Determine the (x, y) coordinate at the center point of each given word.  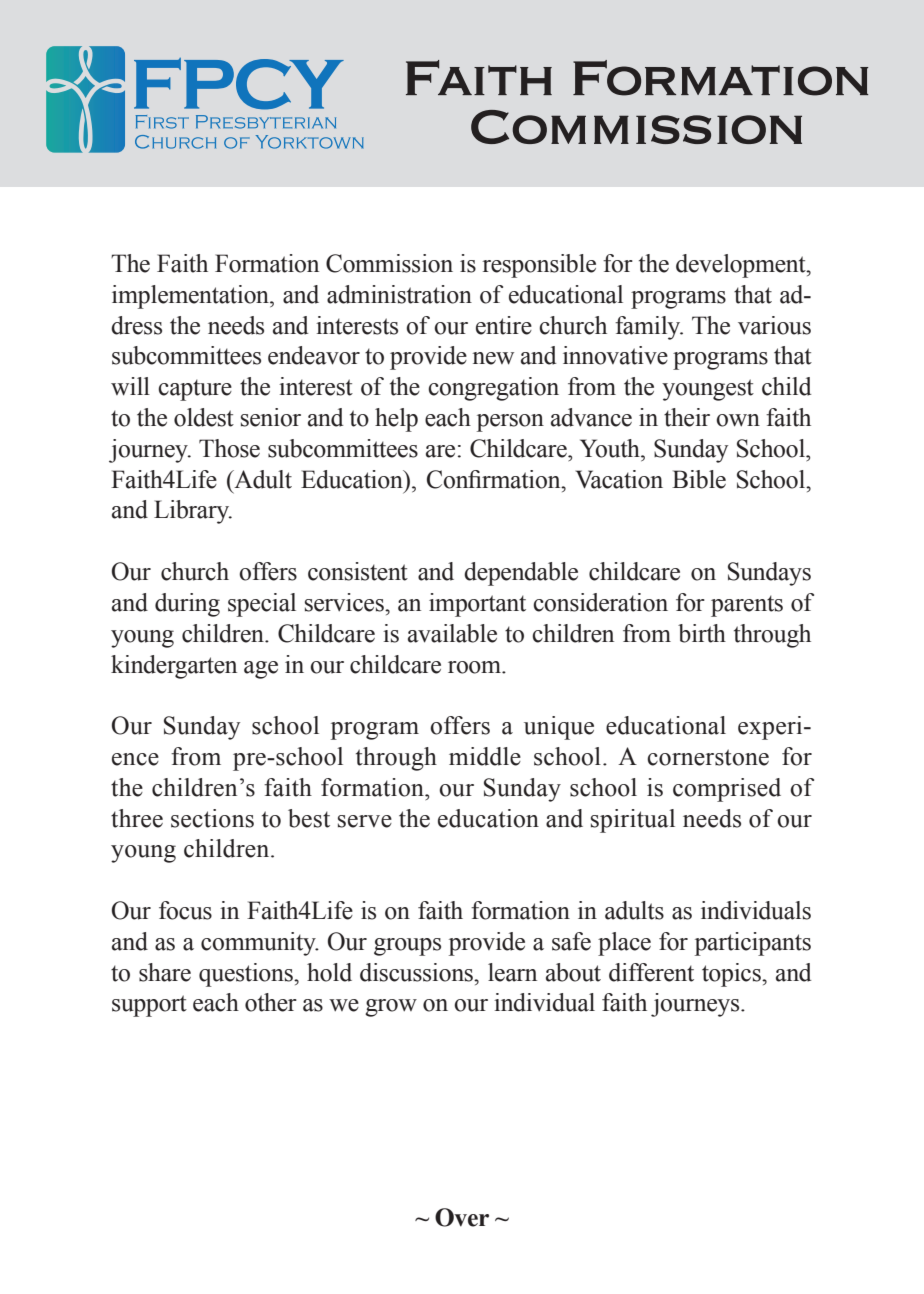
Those (229, 448)
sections (212, 818)
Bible (699, 479)
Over (462, 1217)
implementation (191, 297)
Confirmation (495, 479)
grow (391, 1008)
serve (365, 821)
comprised (727, 790)
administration (399, 294)
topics (732, 975)
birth (702, 633)
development (742, 266)
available (452, 633)
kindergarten (174, 667)
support (149, 1006)
